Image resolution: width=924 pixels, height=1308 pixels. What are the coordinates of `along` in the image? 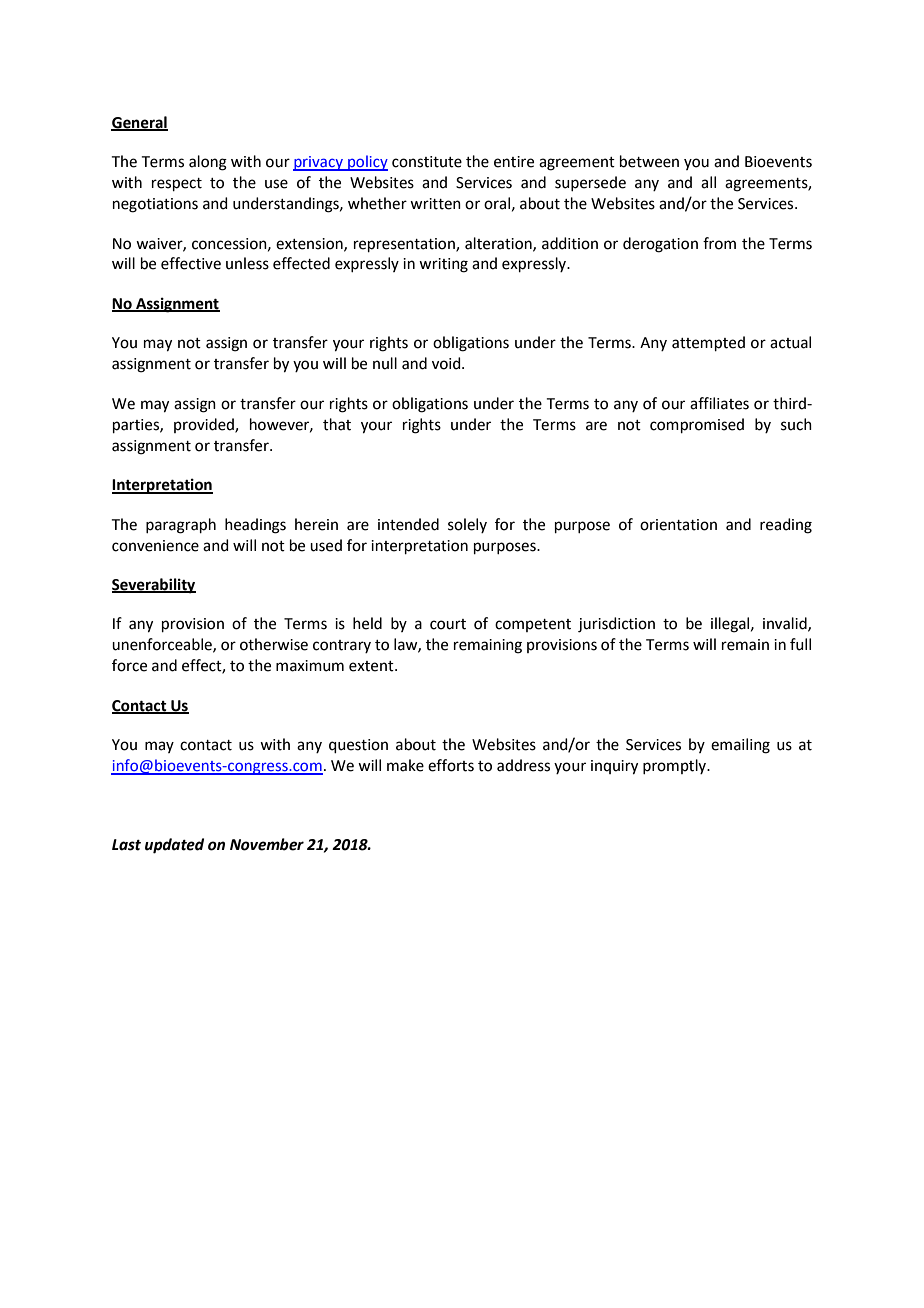 It's located at (208, 163).
